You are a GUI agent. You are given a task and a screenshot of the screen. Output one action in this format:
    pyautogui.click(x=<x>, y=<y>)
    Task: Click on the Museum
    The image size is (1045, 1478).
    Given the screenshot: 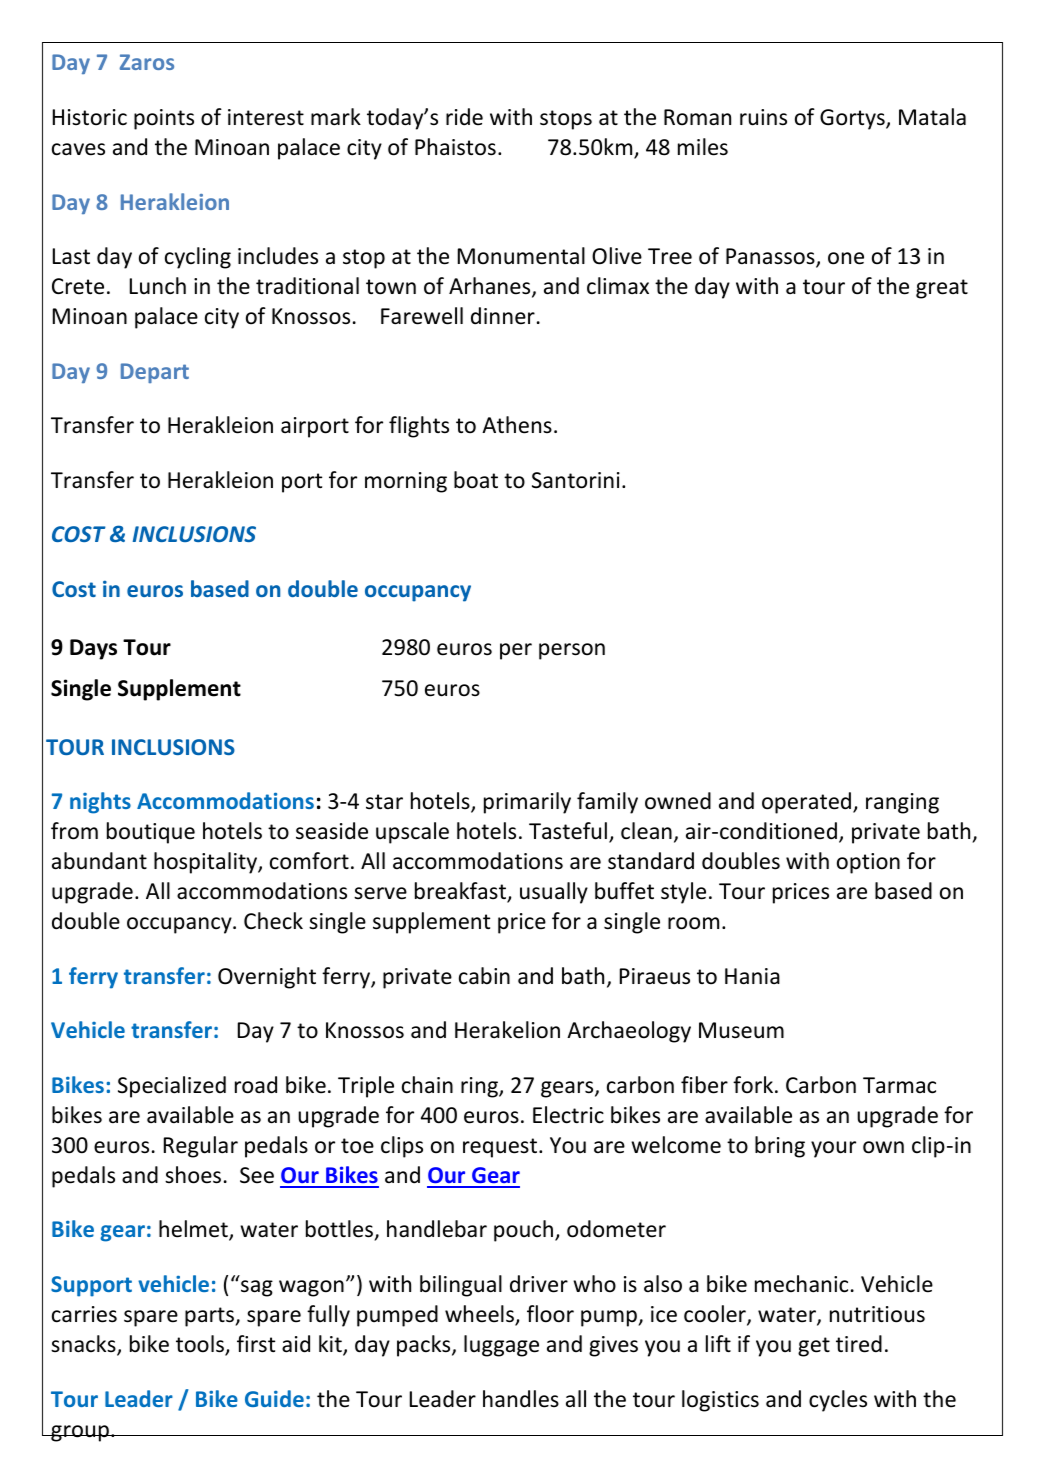 What is the action you would take?
    pyautogui.click(x=741, y=1030)
